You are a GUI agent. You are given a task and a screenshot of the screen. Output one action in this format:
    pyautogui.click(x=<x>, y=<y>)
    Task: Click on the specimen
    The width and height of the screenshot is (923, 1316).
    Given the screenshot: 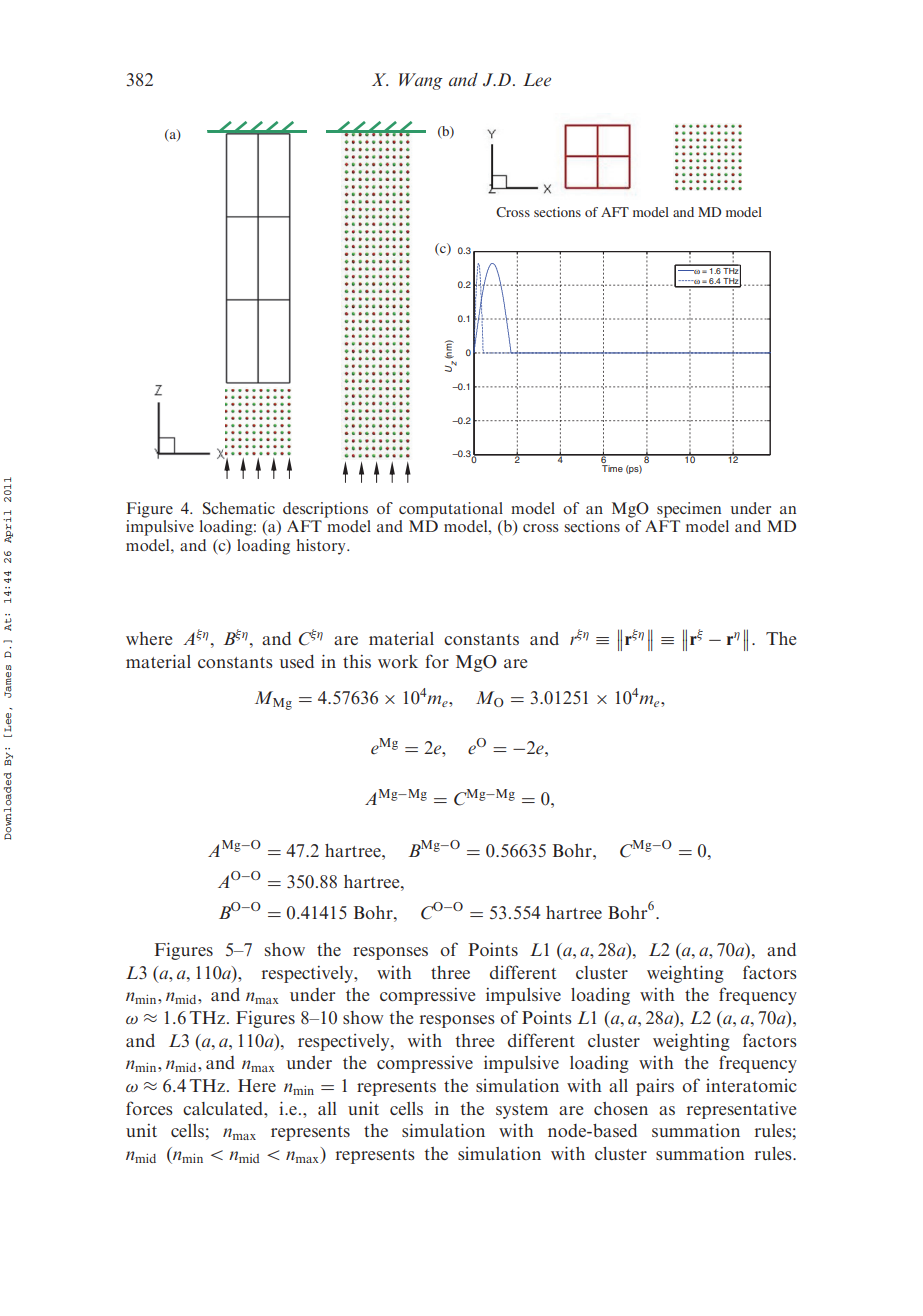 What is the action you would take?
    pyautogui.click(x=689, y=510)
